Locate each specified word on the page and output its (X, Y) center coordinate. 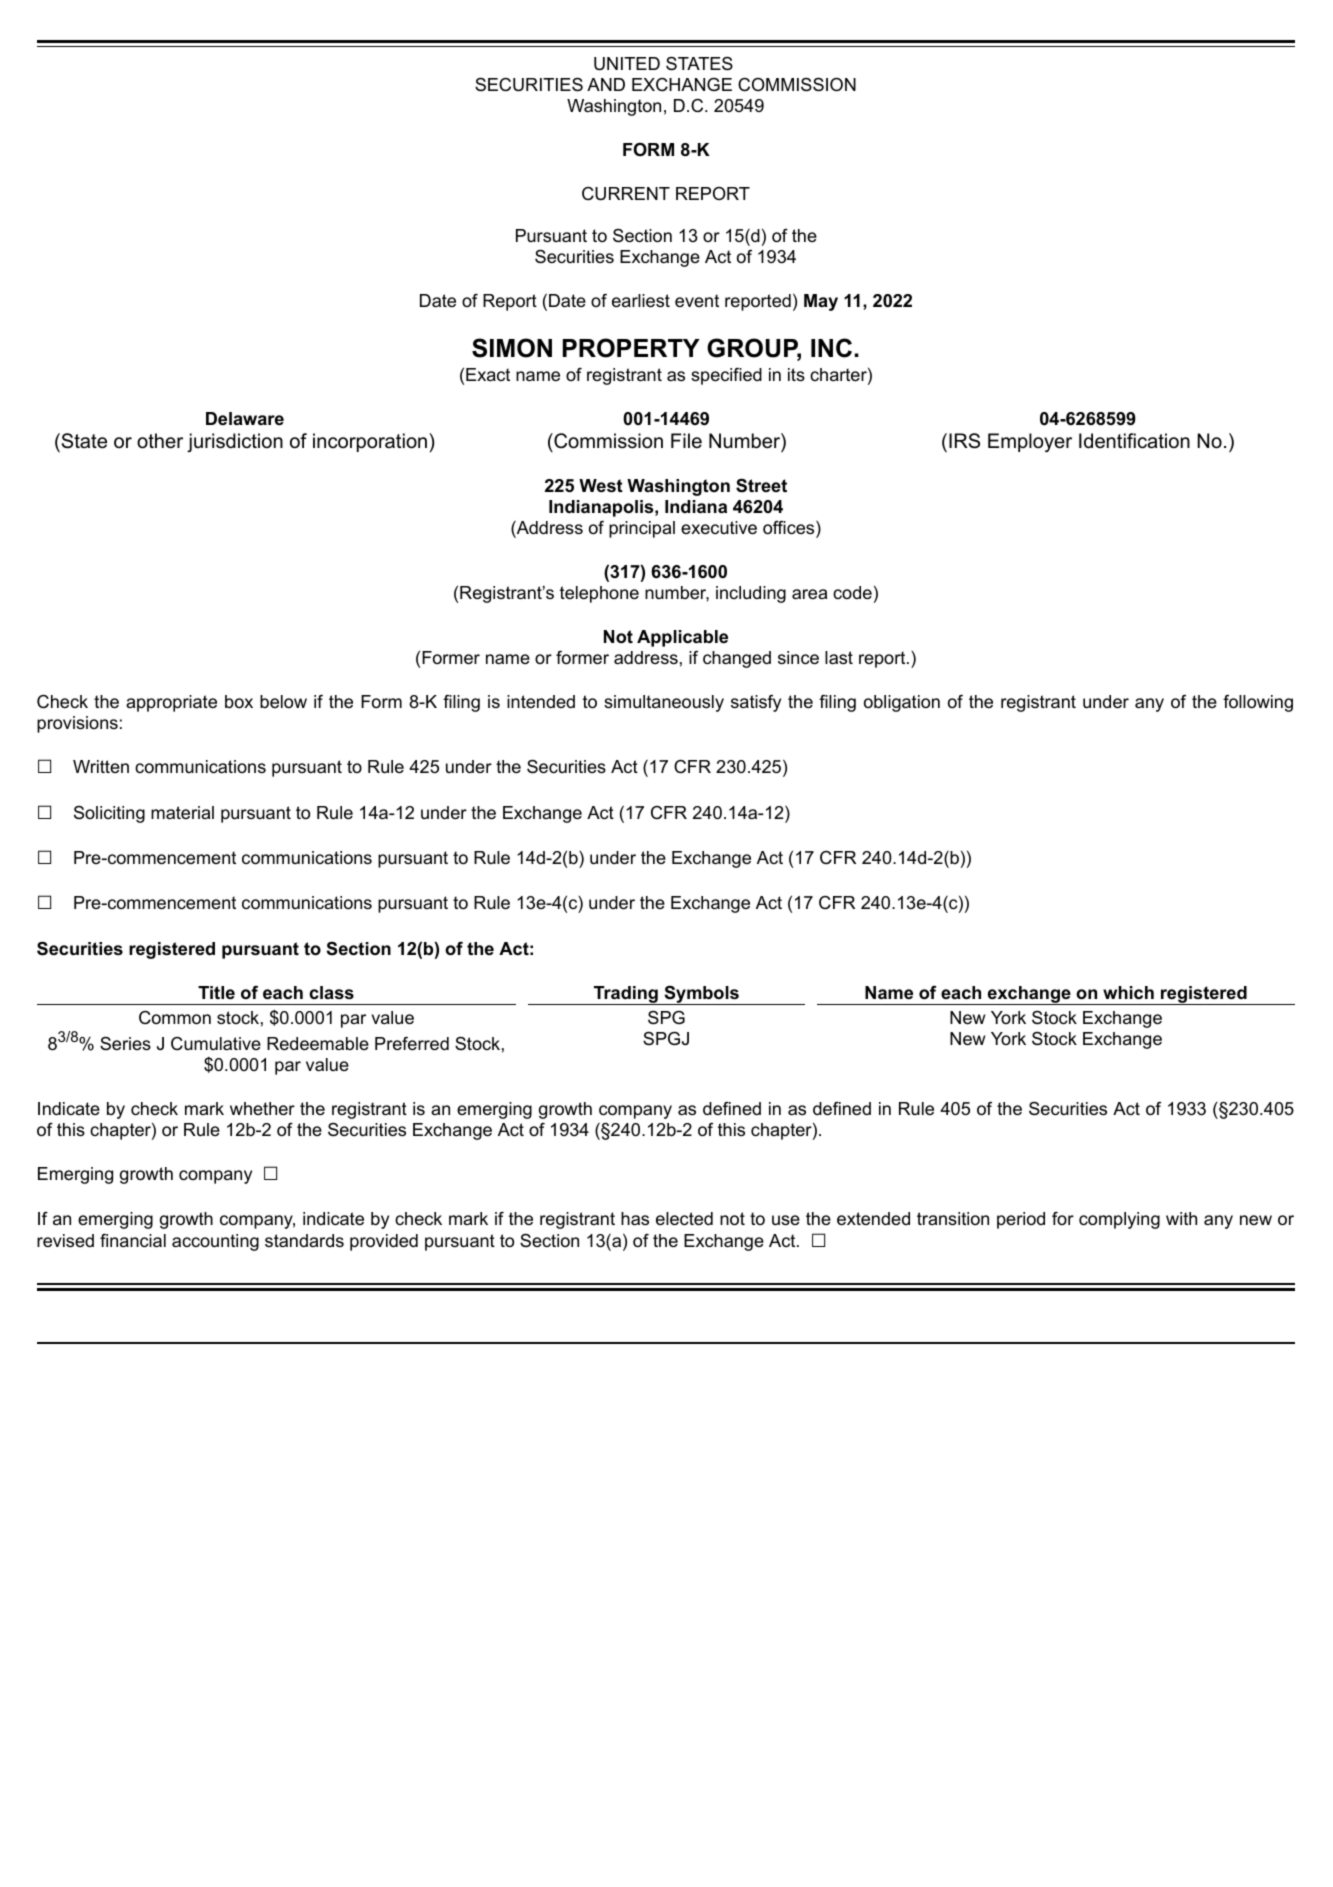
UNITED (627, 64)
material (182, 812)
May (821, 302)
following (1258, 703)
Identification (1134, 441)
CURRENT (626, 194)
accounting (215, 1242)
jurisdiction (235, 442)
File (686, 441)
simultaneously (664, 703)
